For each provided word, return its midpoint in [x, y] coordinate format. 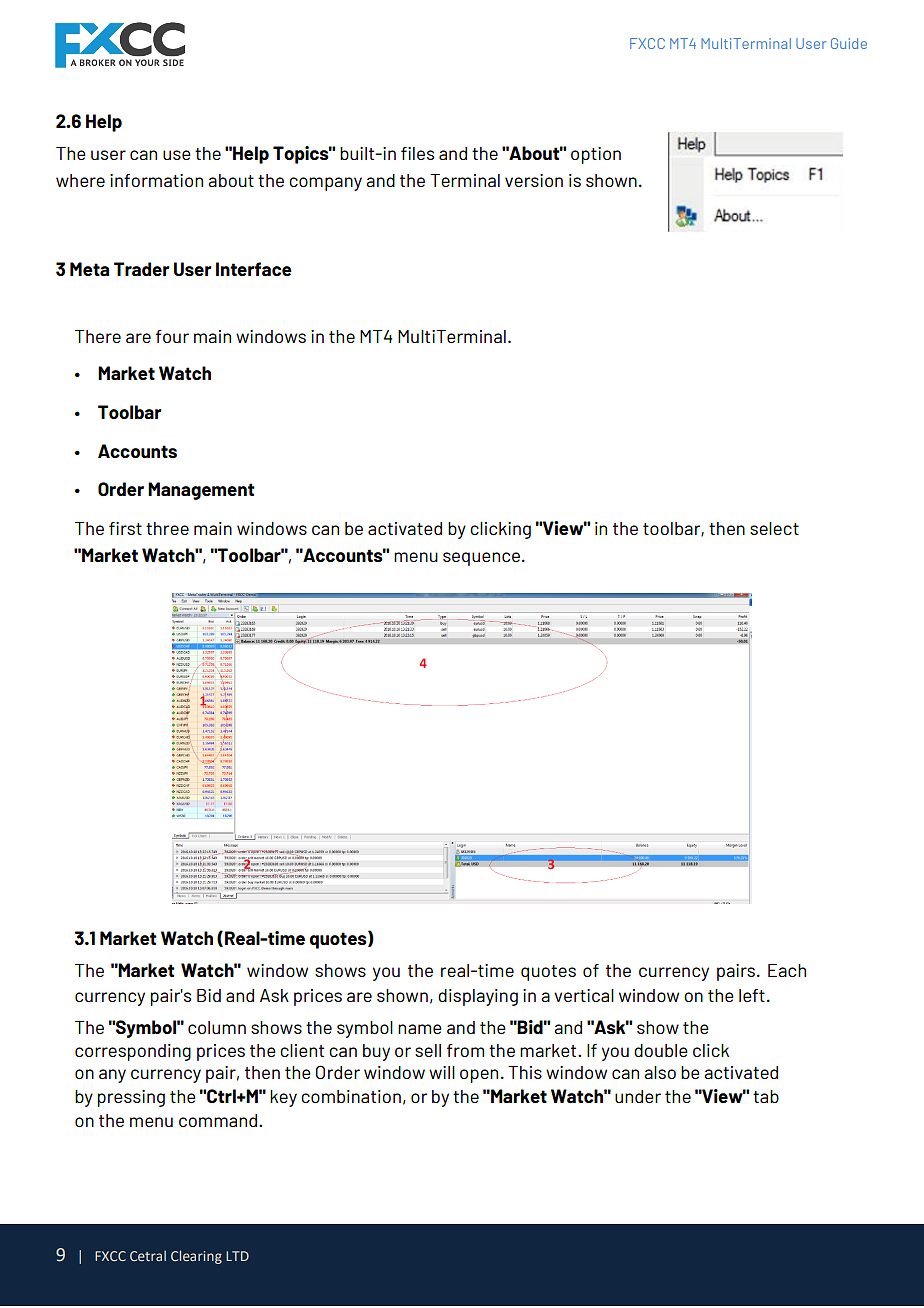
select [774, 528]
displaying [478, 997]
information [156, 180]
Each [787, 970]
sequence [481, 559]
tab [766, 1096]
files [417, 153]
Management [201, 491]
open [479, 1076]
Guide [849, 43]
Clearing [196, 1257]
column [217, 1027]
